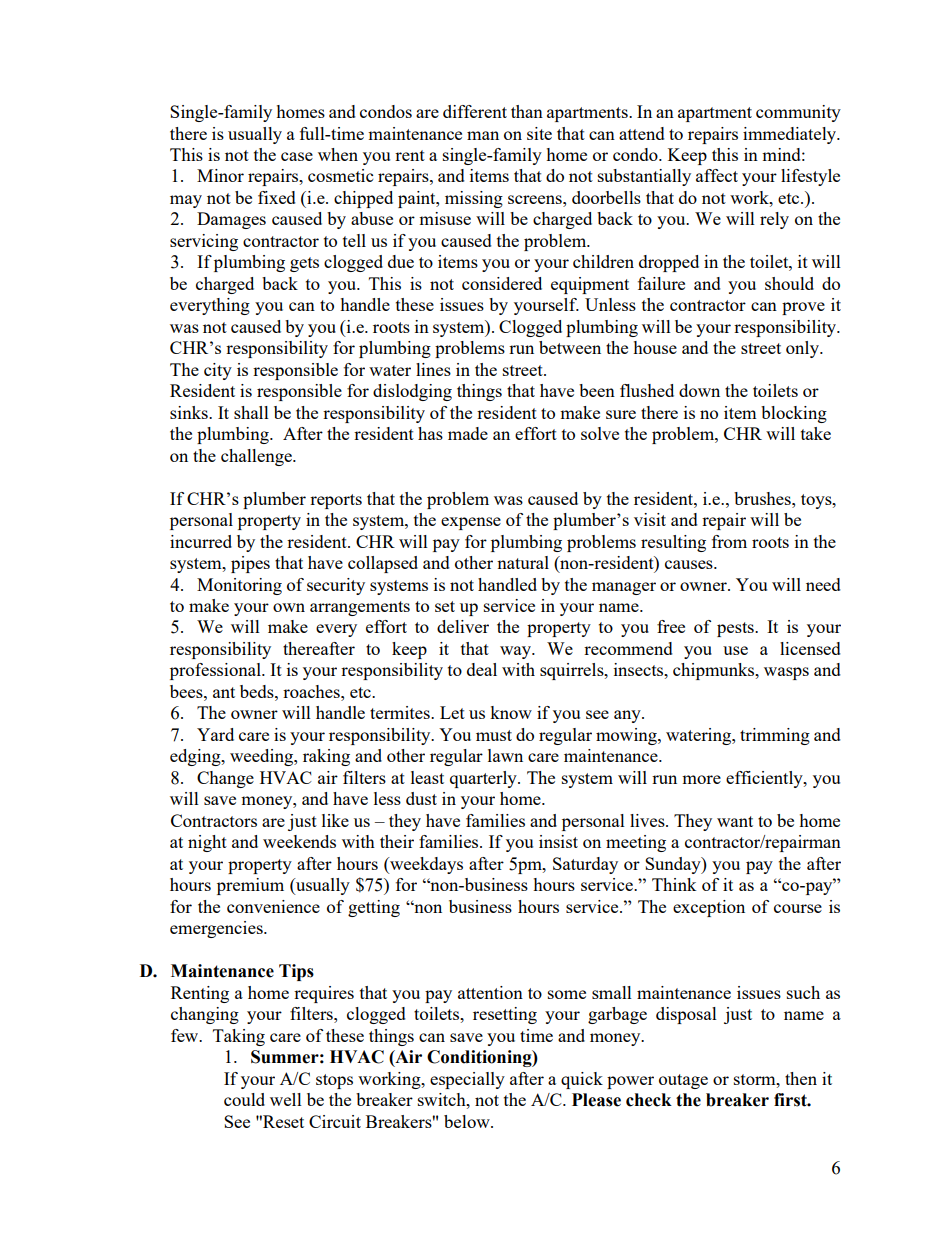 The width and height of the document is (952, 1233). Describe the element at coordinates (736, 629) in the document. I see `pests` at that location.
